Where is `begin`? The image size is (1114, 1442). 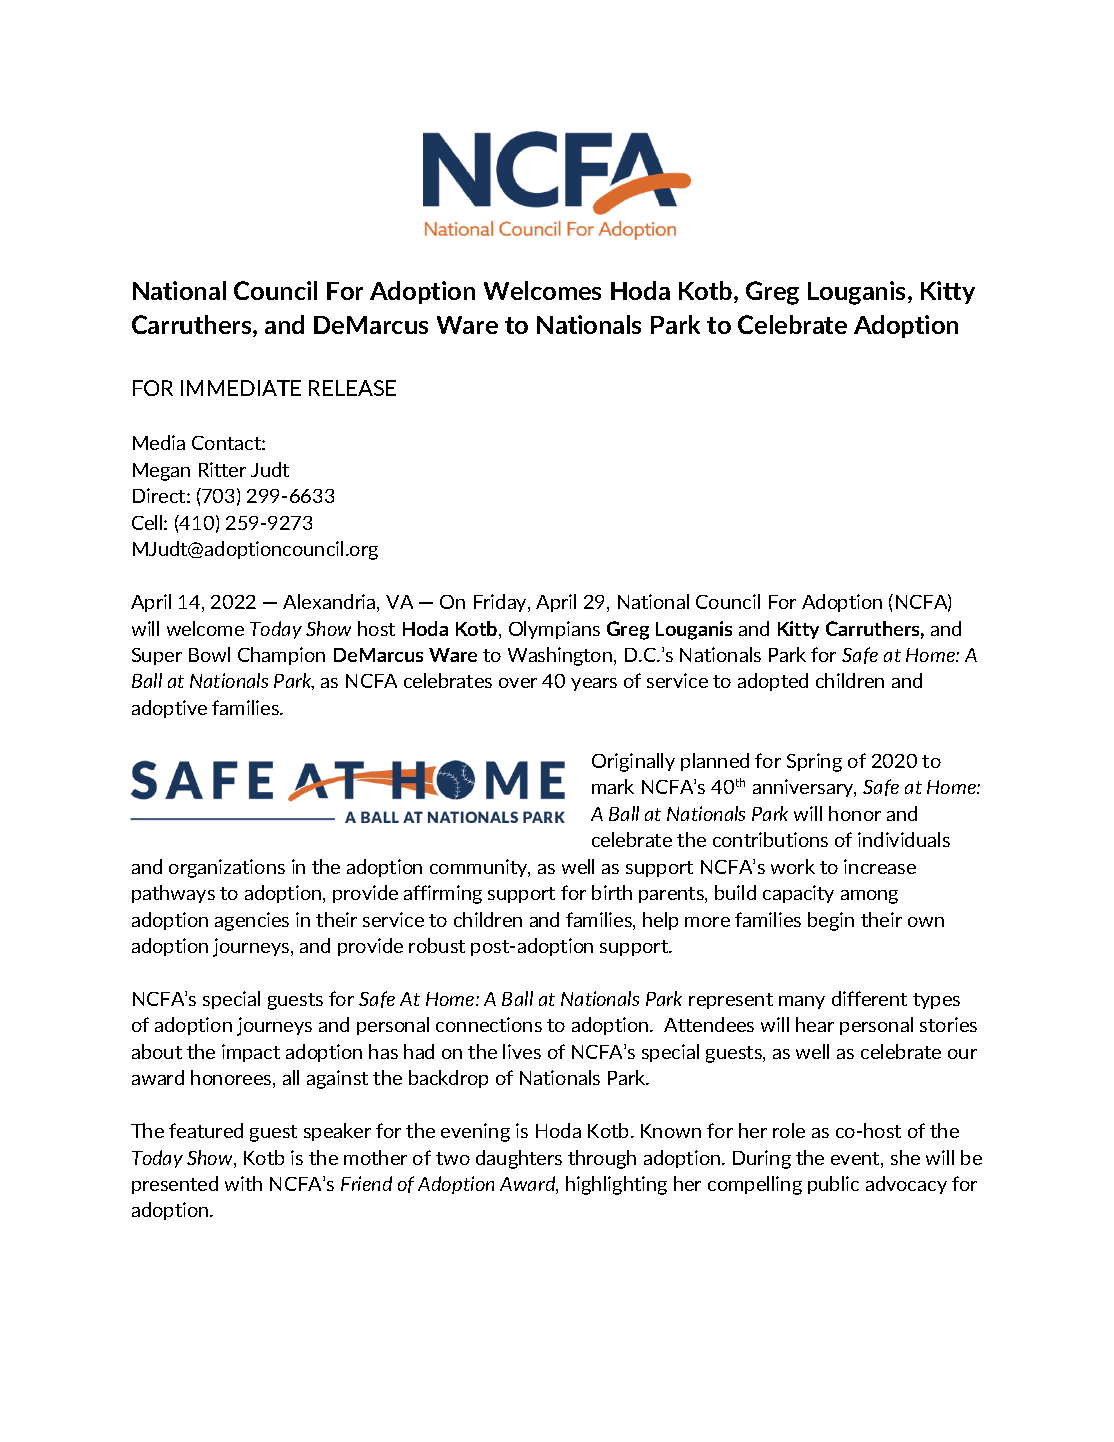
begin is located at coordinates (831, 921).
